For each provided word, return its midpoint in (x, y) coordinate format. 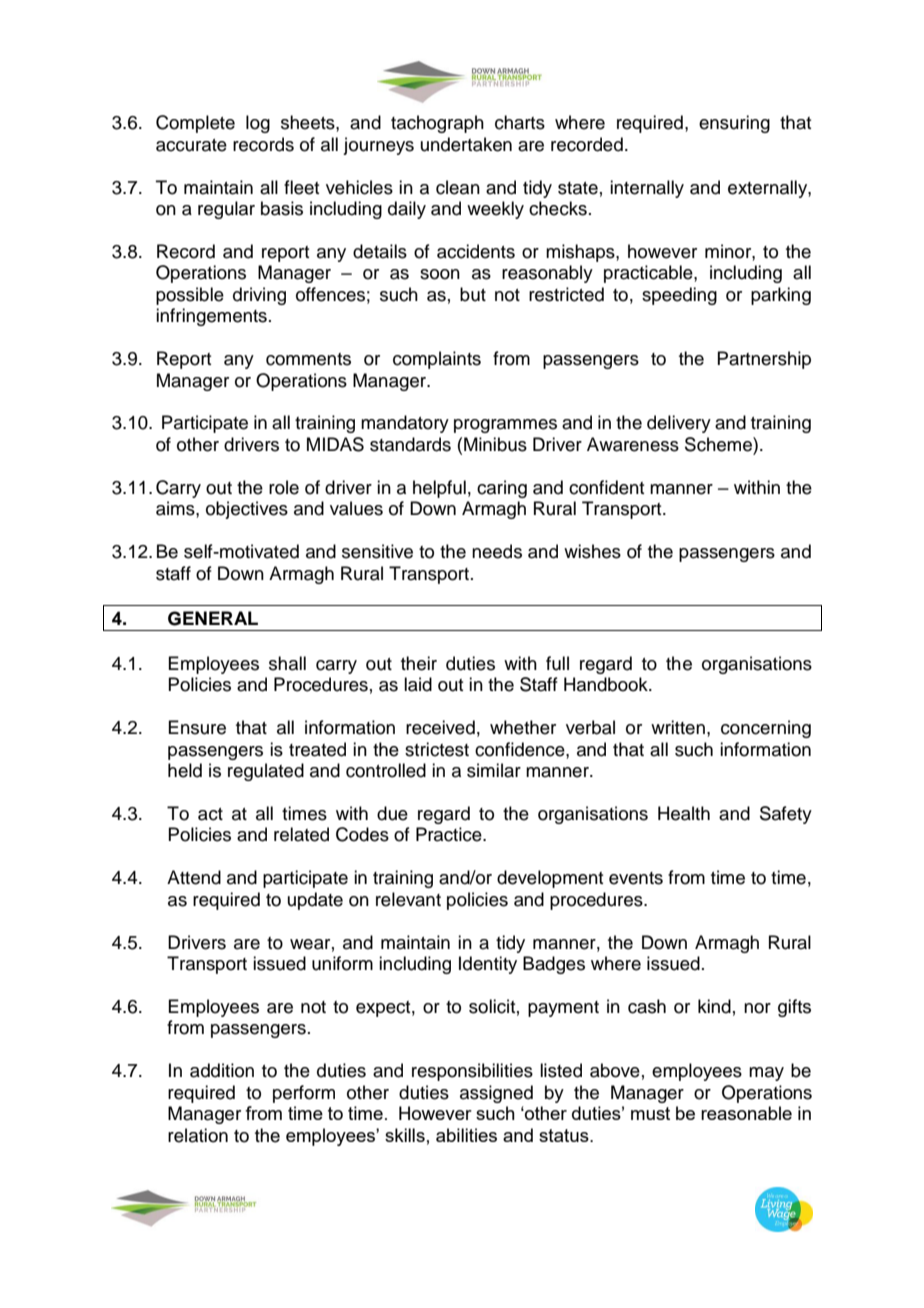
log (258, 124)
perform (304, 1094)
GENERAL (213, 618)
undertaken (466, 144)
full (557, 663)
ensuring (734, 124)
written (678, 727)
